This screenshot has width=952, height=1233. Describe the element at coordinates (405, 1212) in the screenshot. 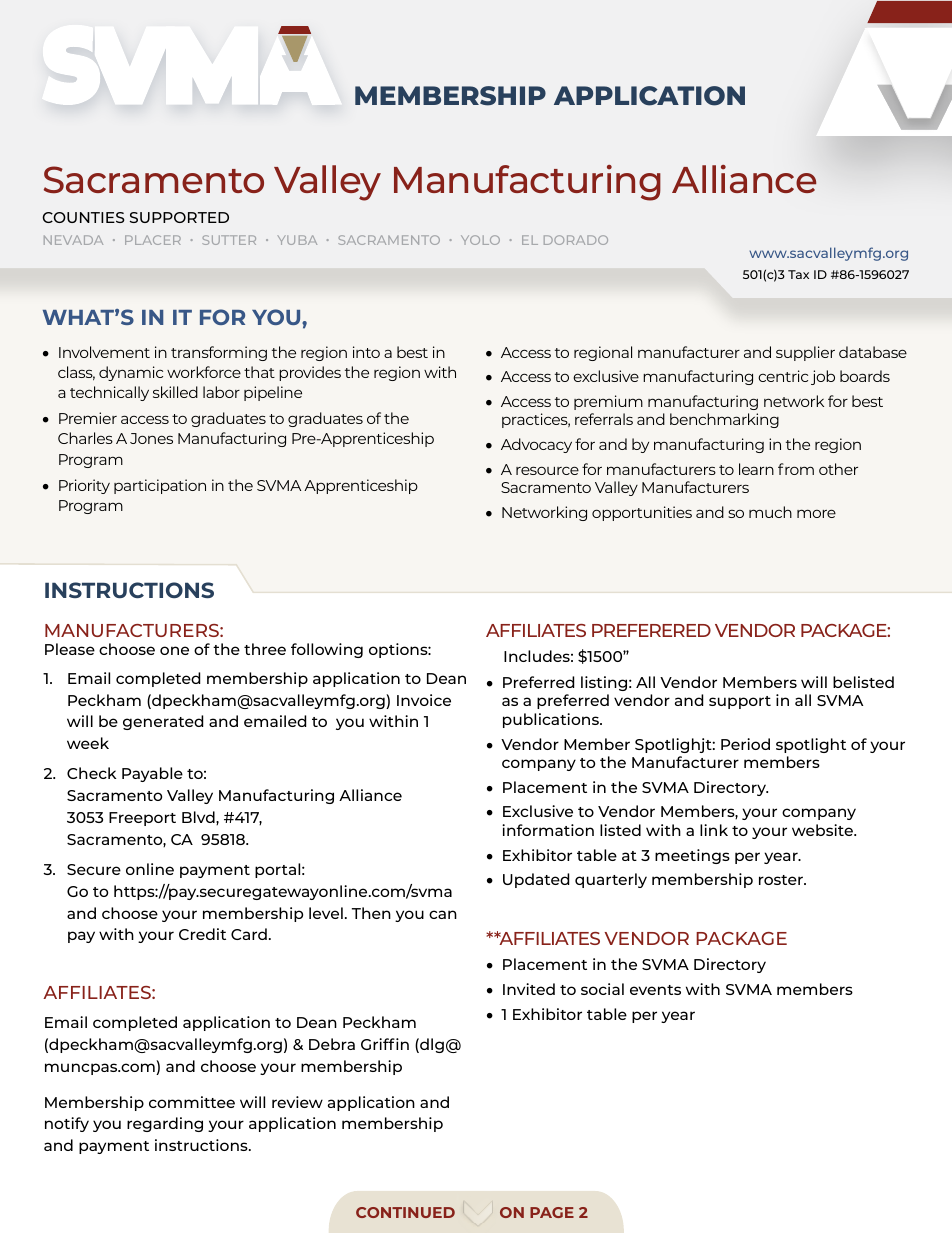

I see `CONTINUED` at that location.
